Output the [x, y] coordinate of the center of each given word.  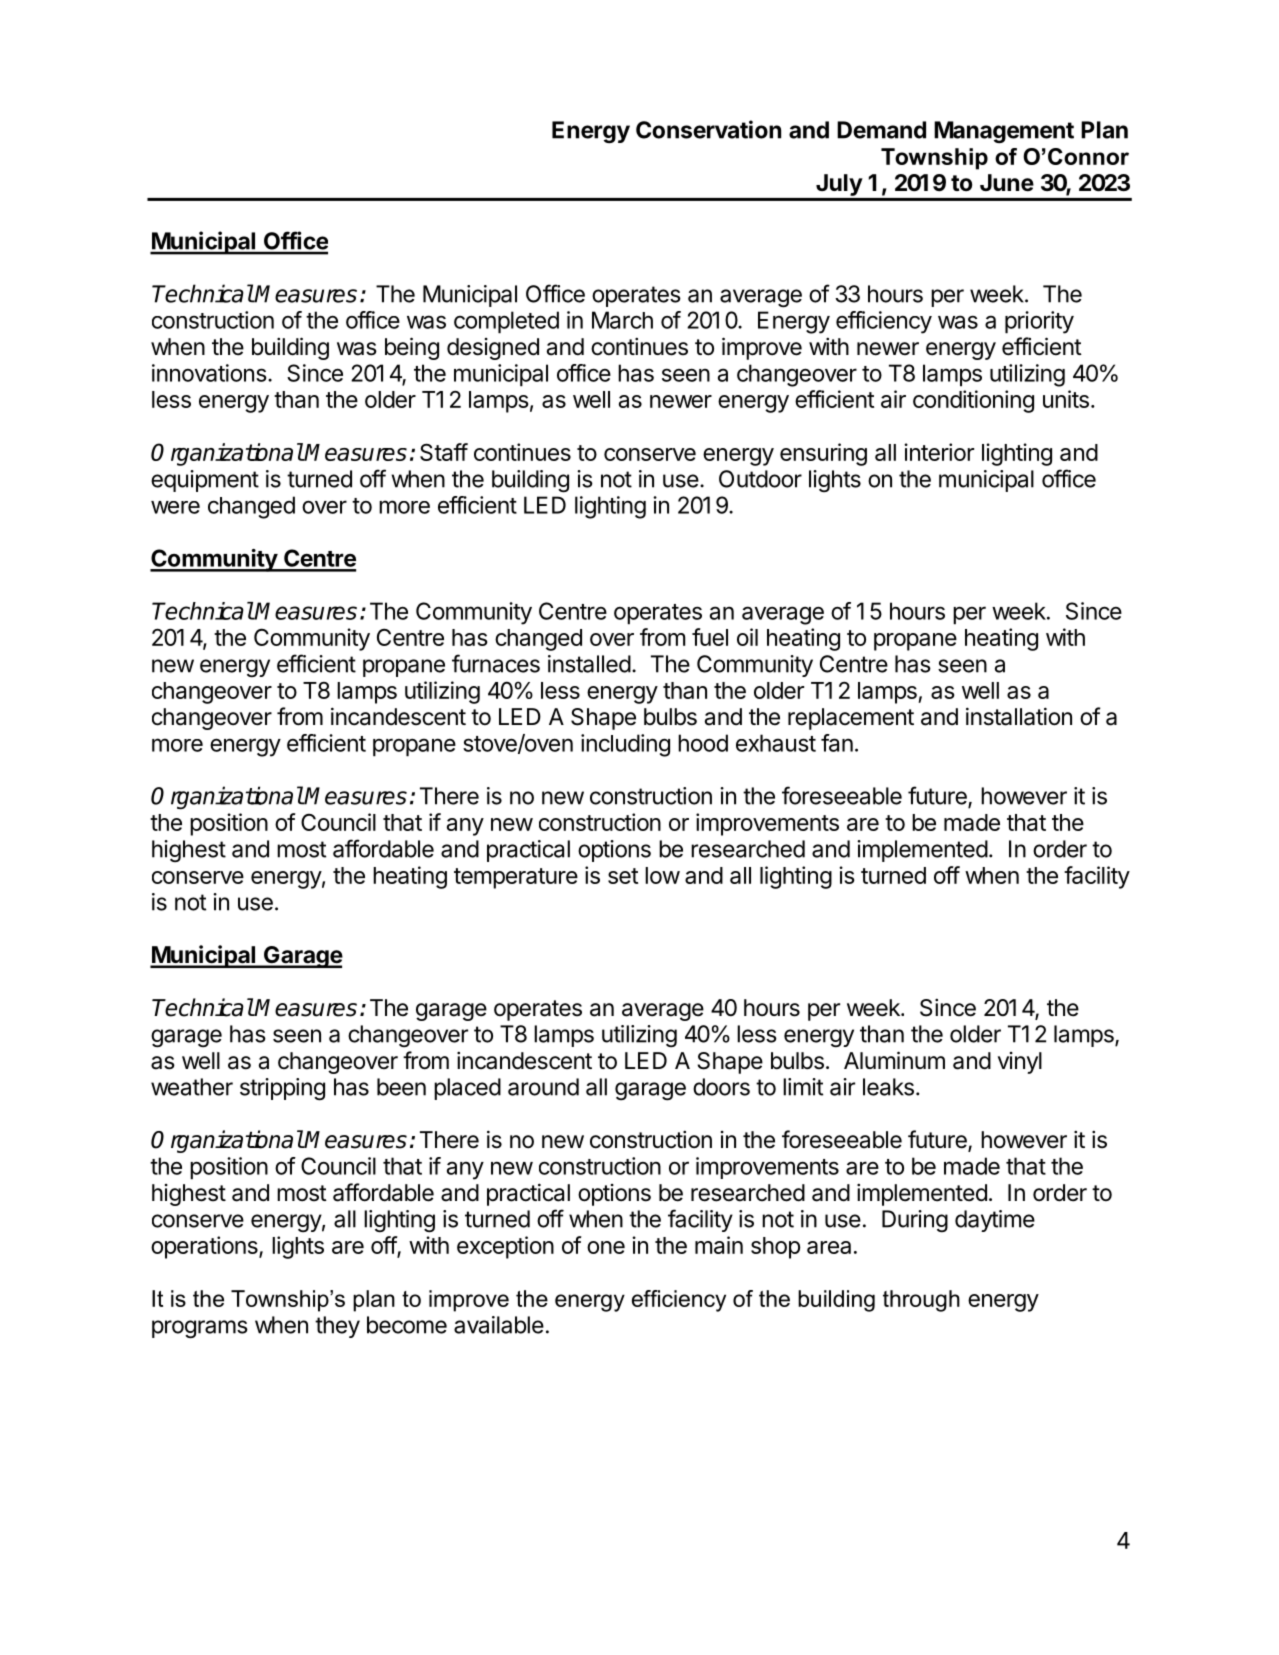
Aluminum [894, 1060]
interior [939, 452]
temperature [516, 878]
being [412, 348]
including [625, 745]
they [337, 1327]
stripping [282, 1089]
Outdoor [760, 479]
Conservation [708, 129]
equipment [205, 481]
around [543, 1087]
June [1007, 183]
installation [1019, 716]
